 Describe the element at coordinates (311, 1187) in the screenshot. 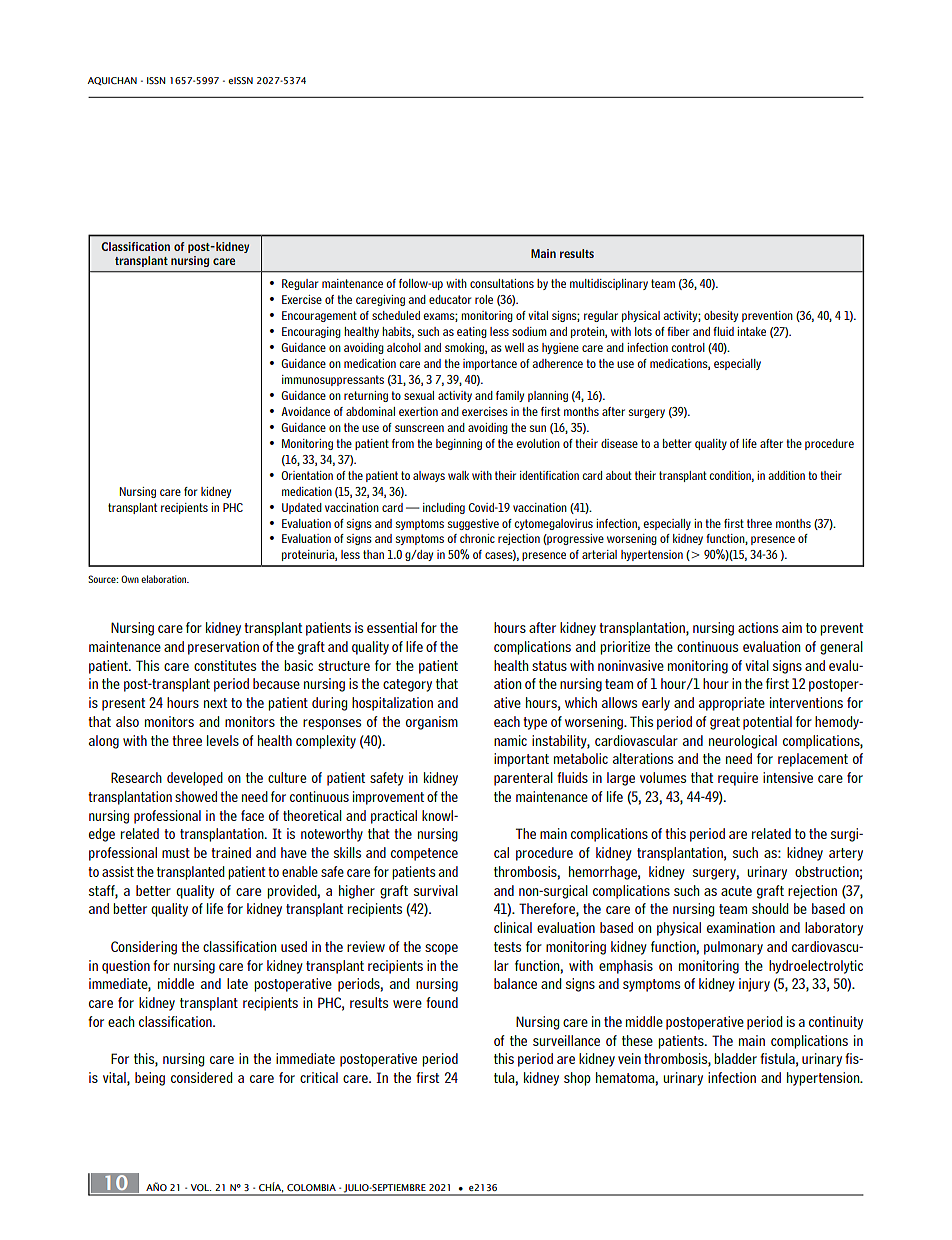

I see `COLOMBIA` at that location.
